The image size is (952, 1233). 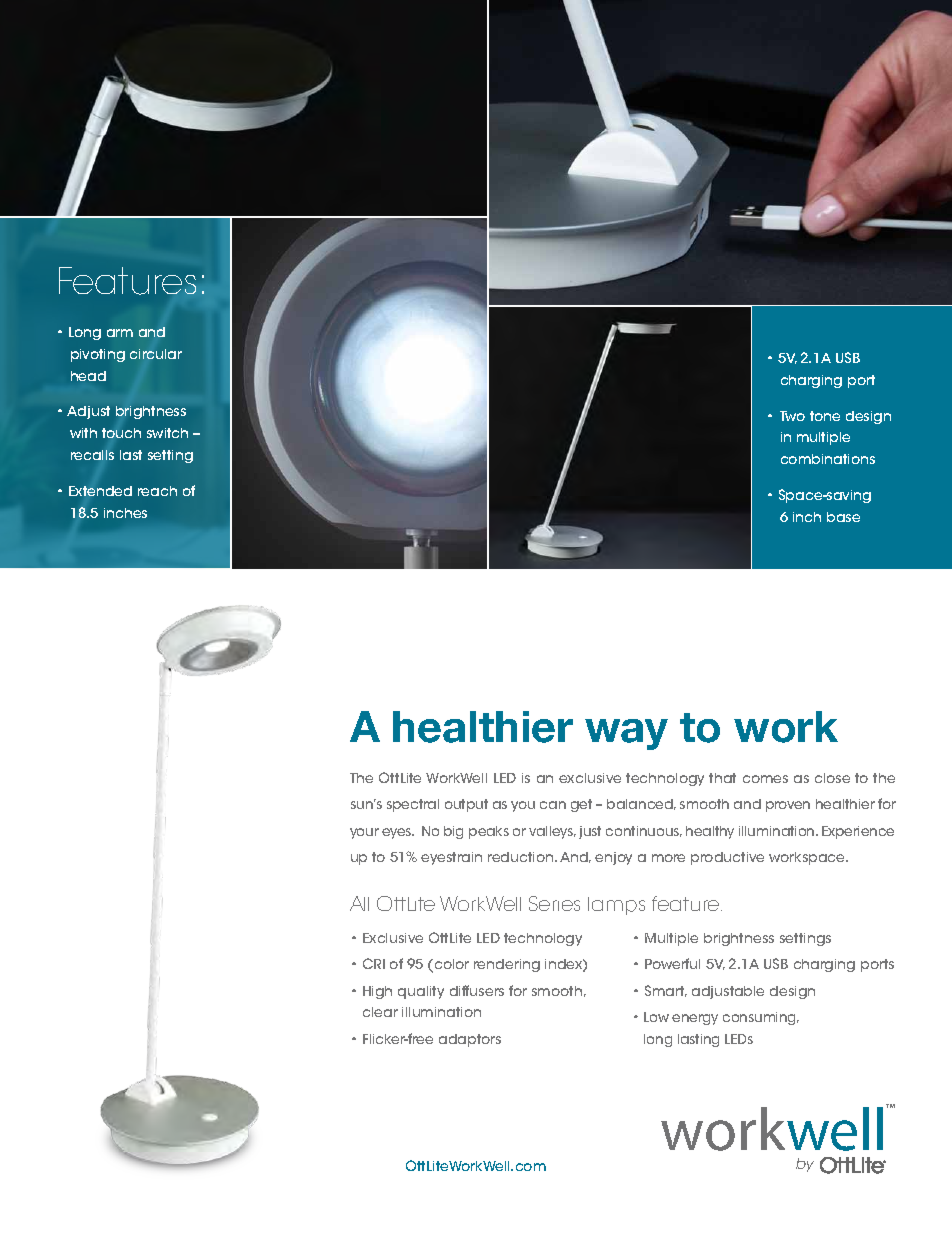 I want to click on switch, so click(x=167, y=433).
